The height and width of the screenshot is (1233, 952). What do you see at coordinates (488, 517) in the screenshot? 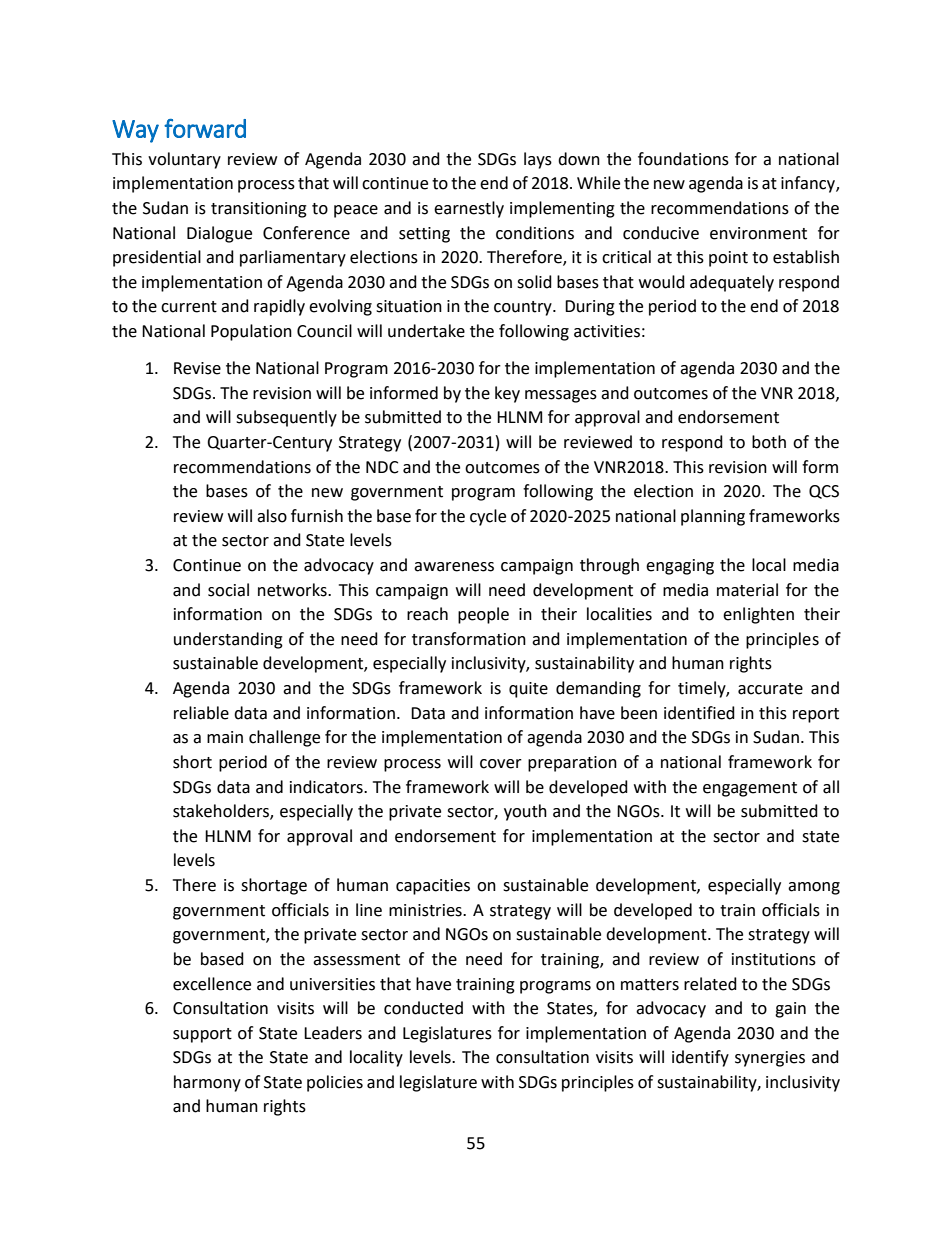
I see `cycle` at bounding box center [488, 517].
